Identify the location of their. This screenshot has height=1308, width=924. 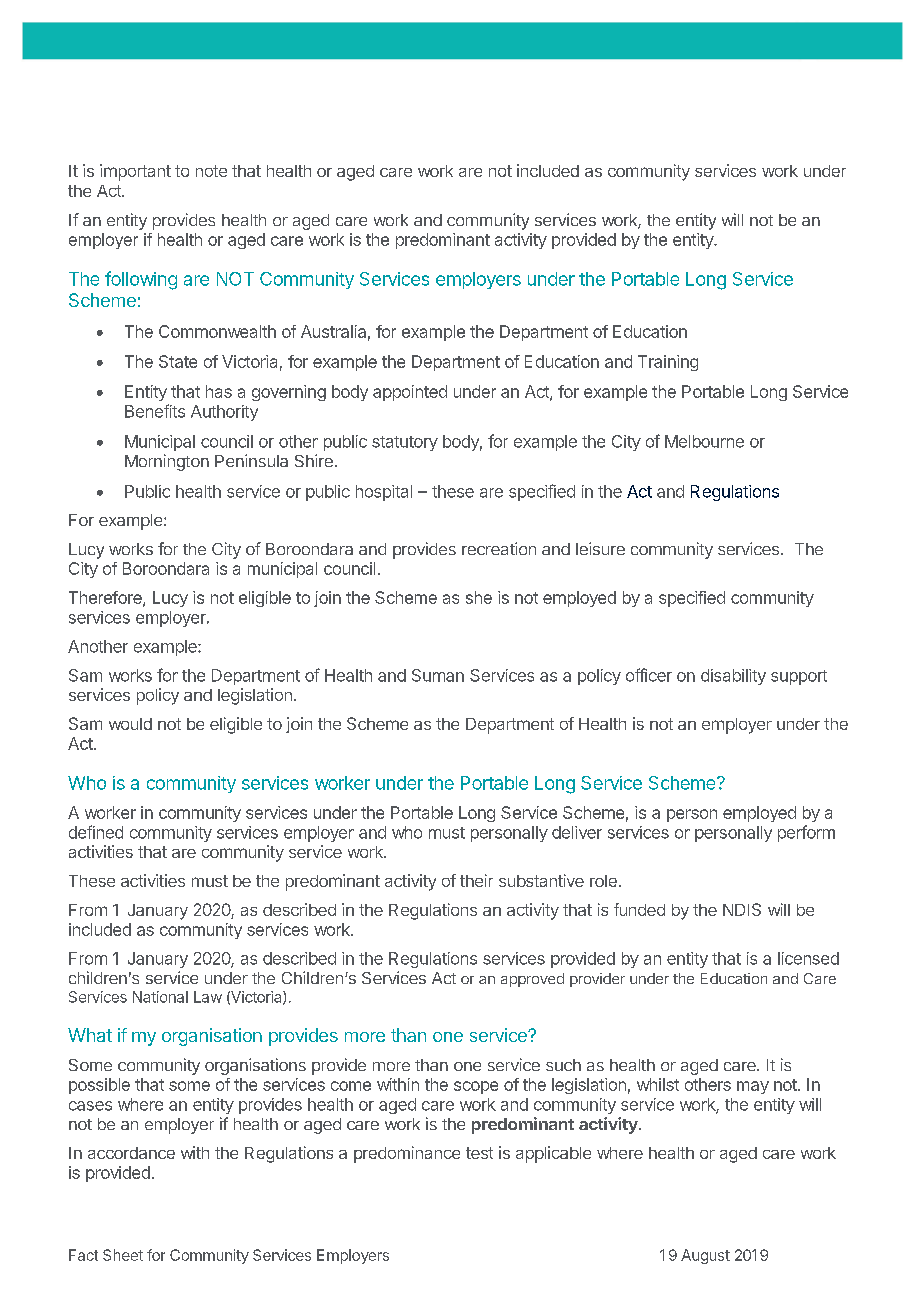
(476, 880).
